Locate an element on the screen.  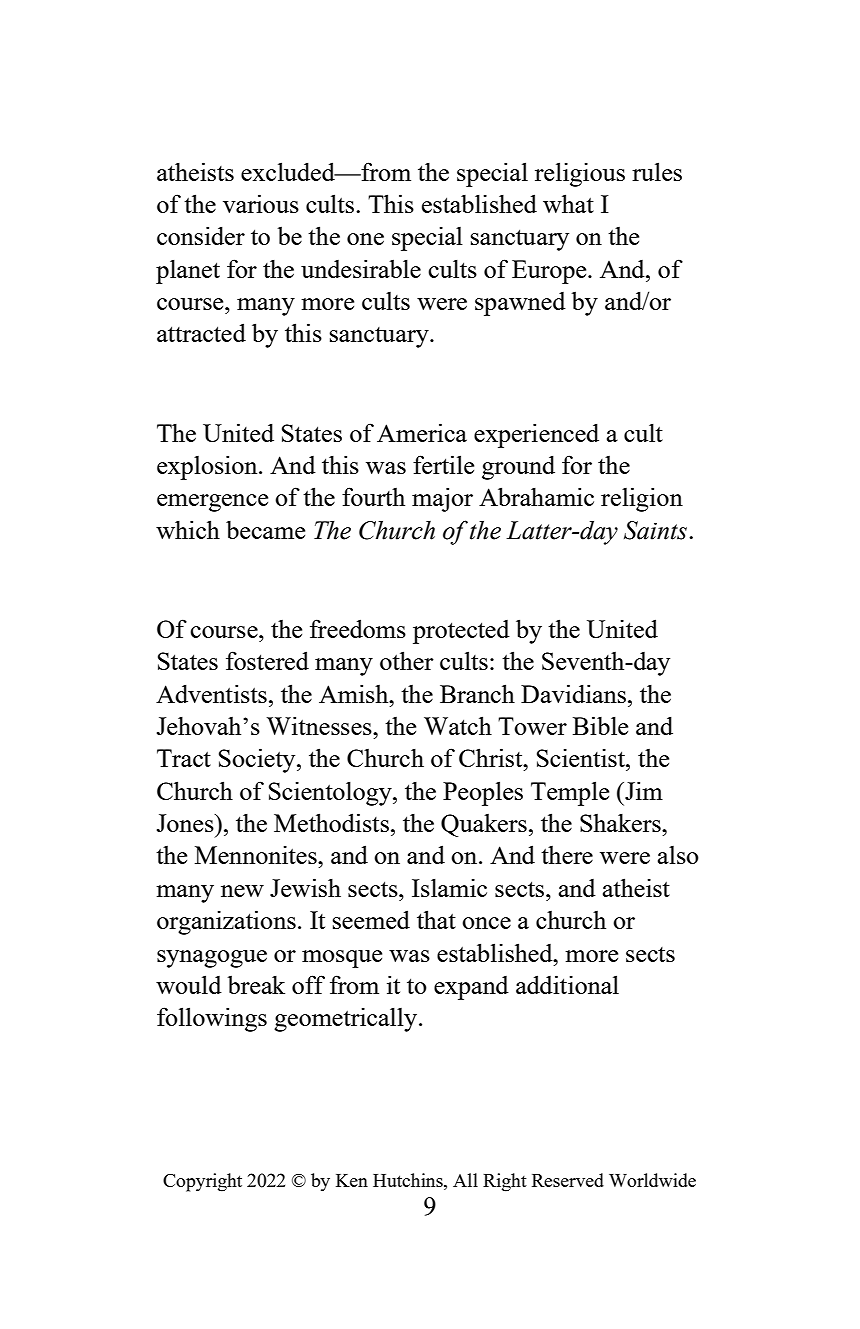
religion is located at coordinates (642, 499).
